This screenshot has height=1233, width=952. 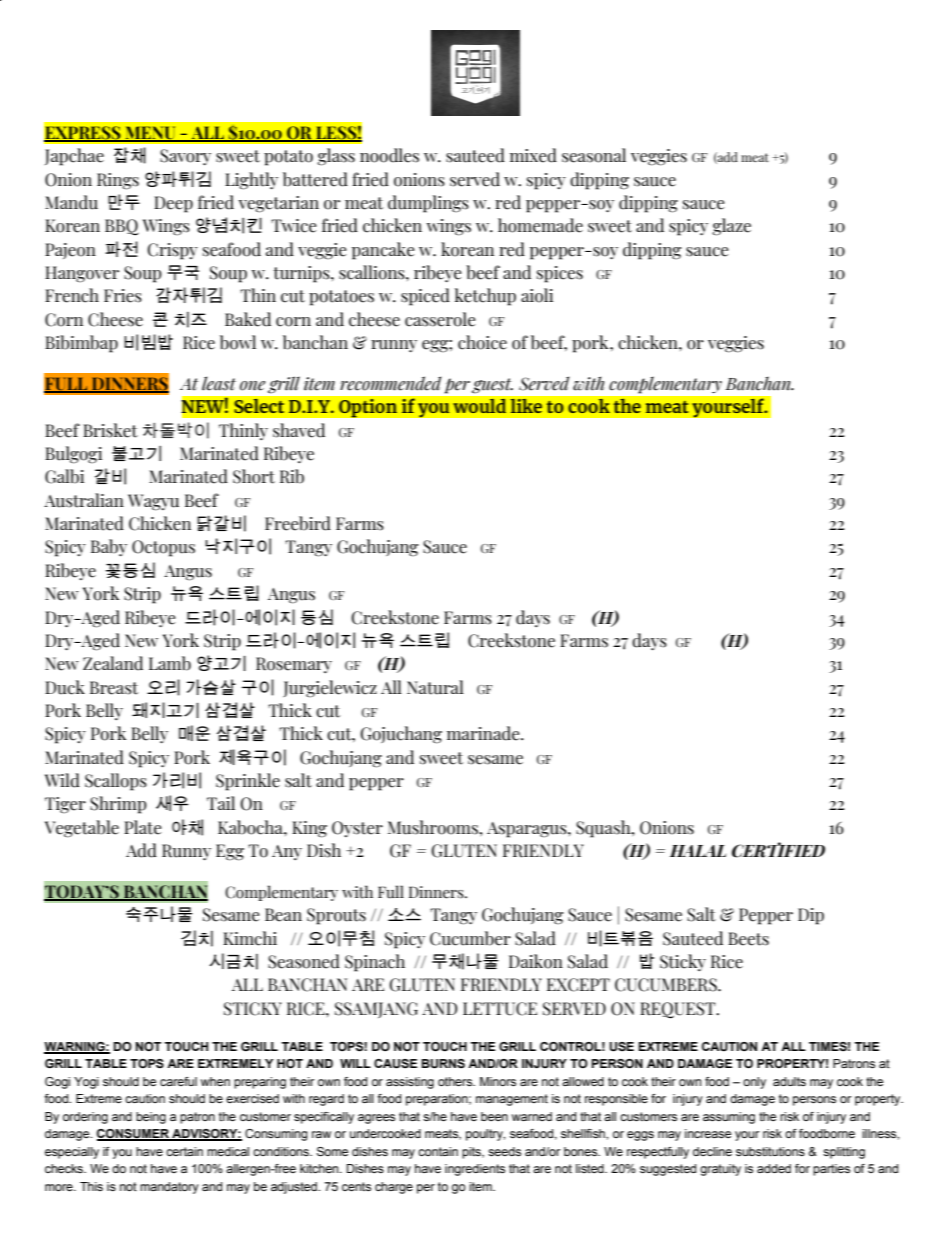 What do you see at coordinates (435, 687) in the screenshot?
I see `Natural` at bounding box center [435, 687].
